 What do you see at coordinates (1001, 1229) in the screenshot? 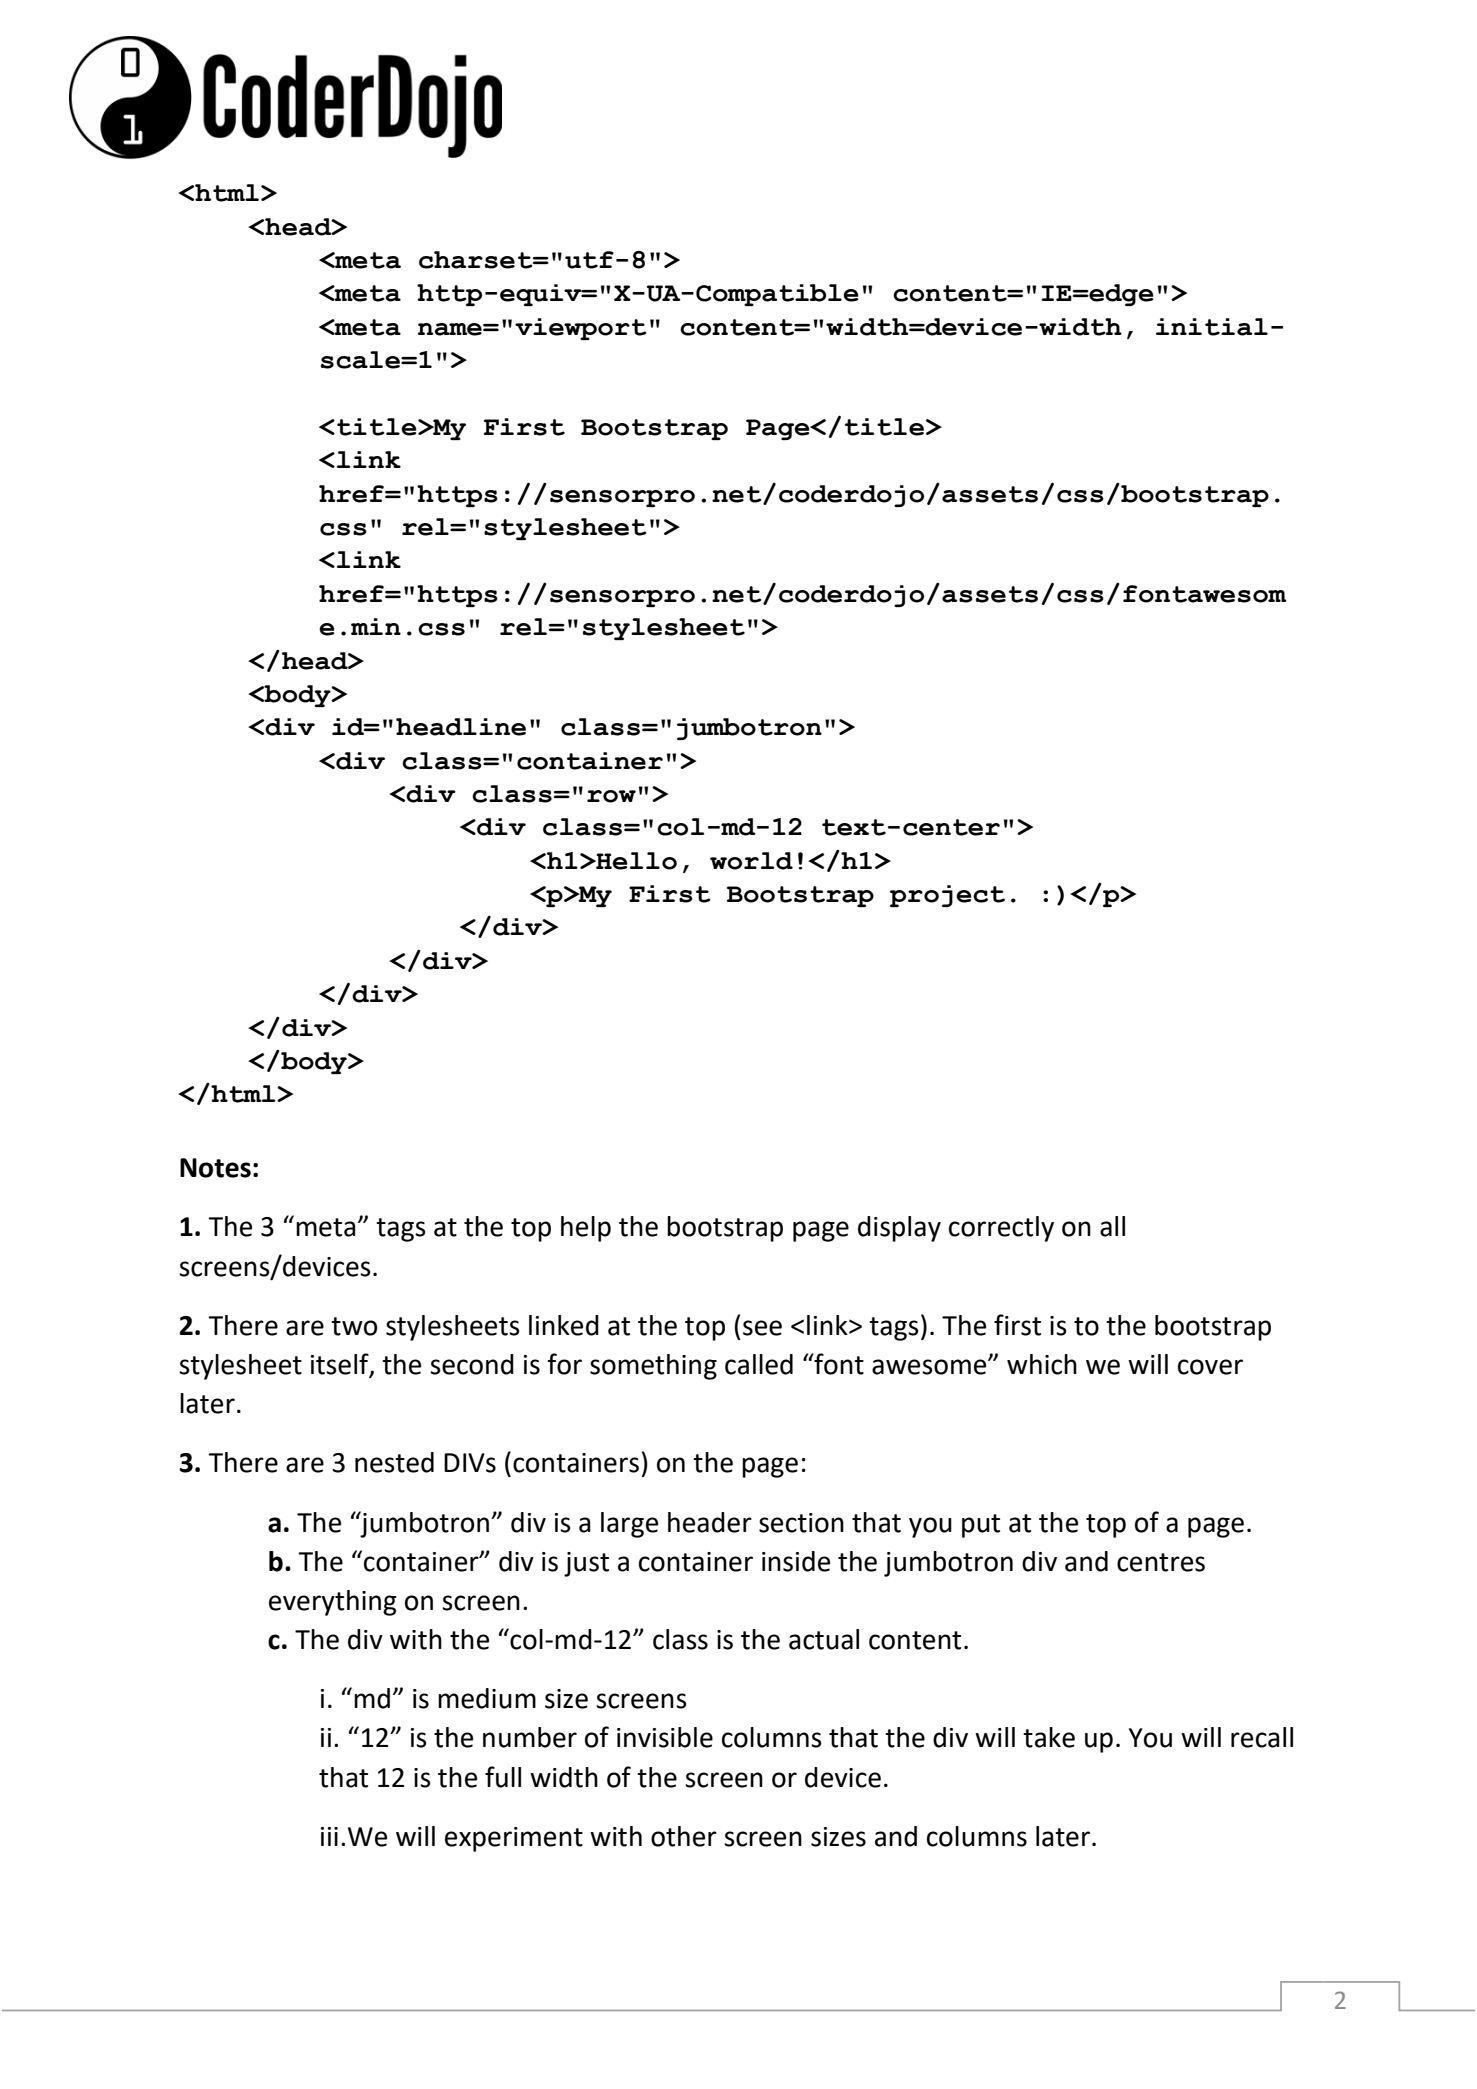
I see `correctly` at bounding box center [1001, 1229].
